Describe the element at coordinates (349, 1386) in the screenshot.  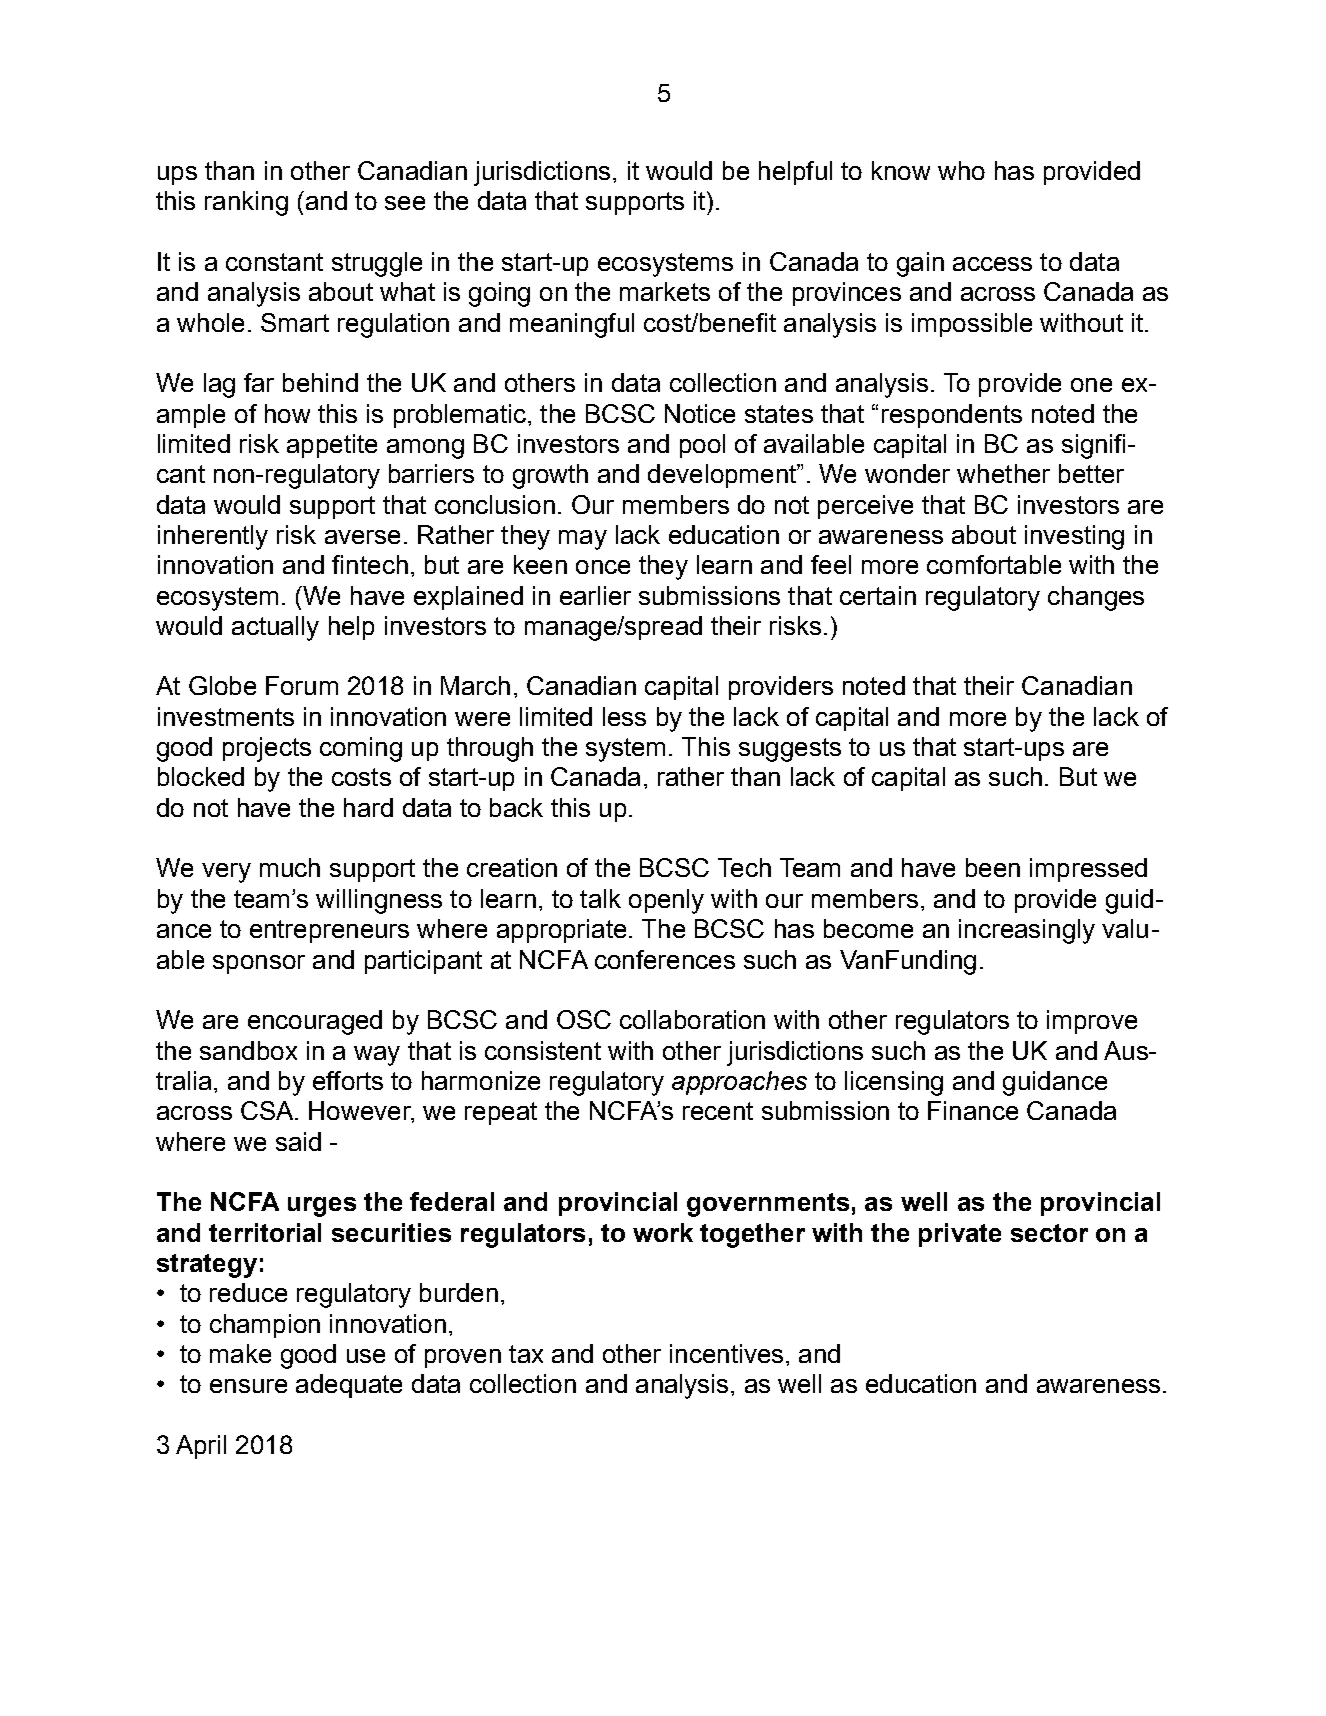
I see `adequate` at that location.
